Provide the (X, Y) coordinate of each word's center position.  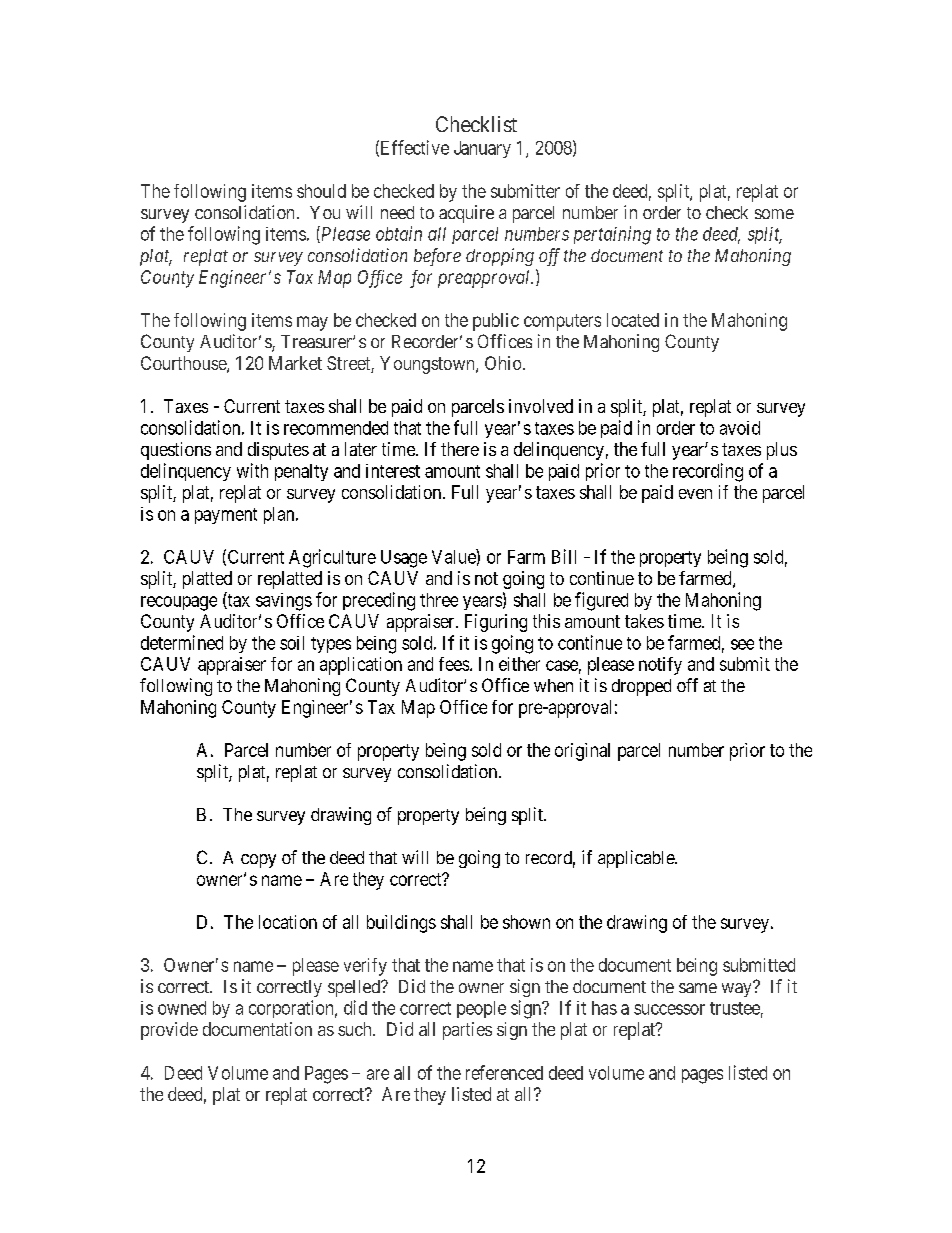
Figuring (496, 623)
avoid (740, 428)
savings (284, 602)
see (742, 644)
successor (669, 1009)
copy (258, 861)
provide (169, 1031)
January (482, 149)
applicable (637, 859)
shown (526, 922)
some (774, 214)
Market (295, 363)
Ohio (504, 363)
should (321, 191)
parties (467, 1031)
